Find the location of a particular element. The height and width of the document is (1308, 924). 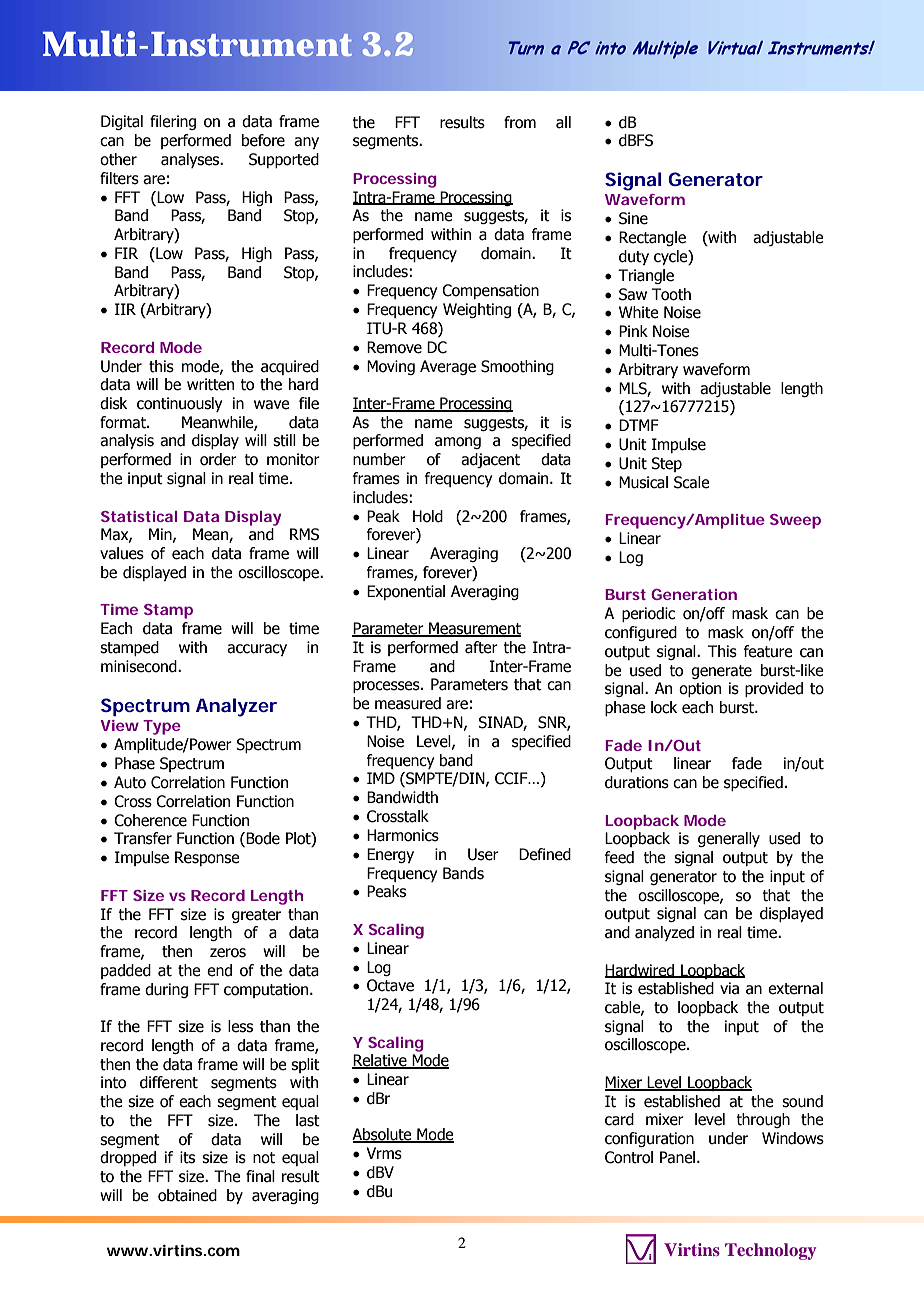

Analyzer is located at coordinates (236, 707).
